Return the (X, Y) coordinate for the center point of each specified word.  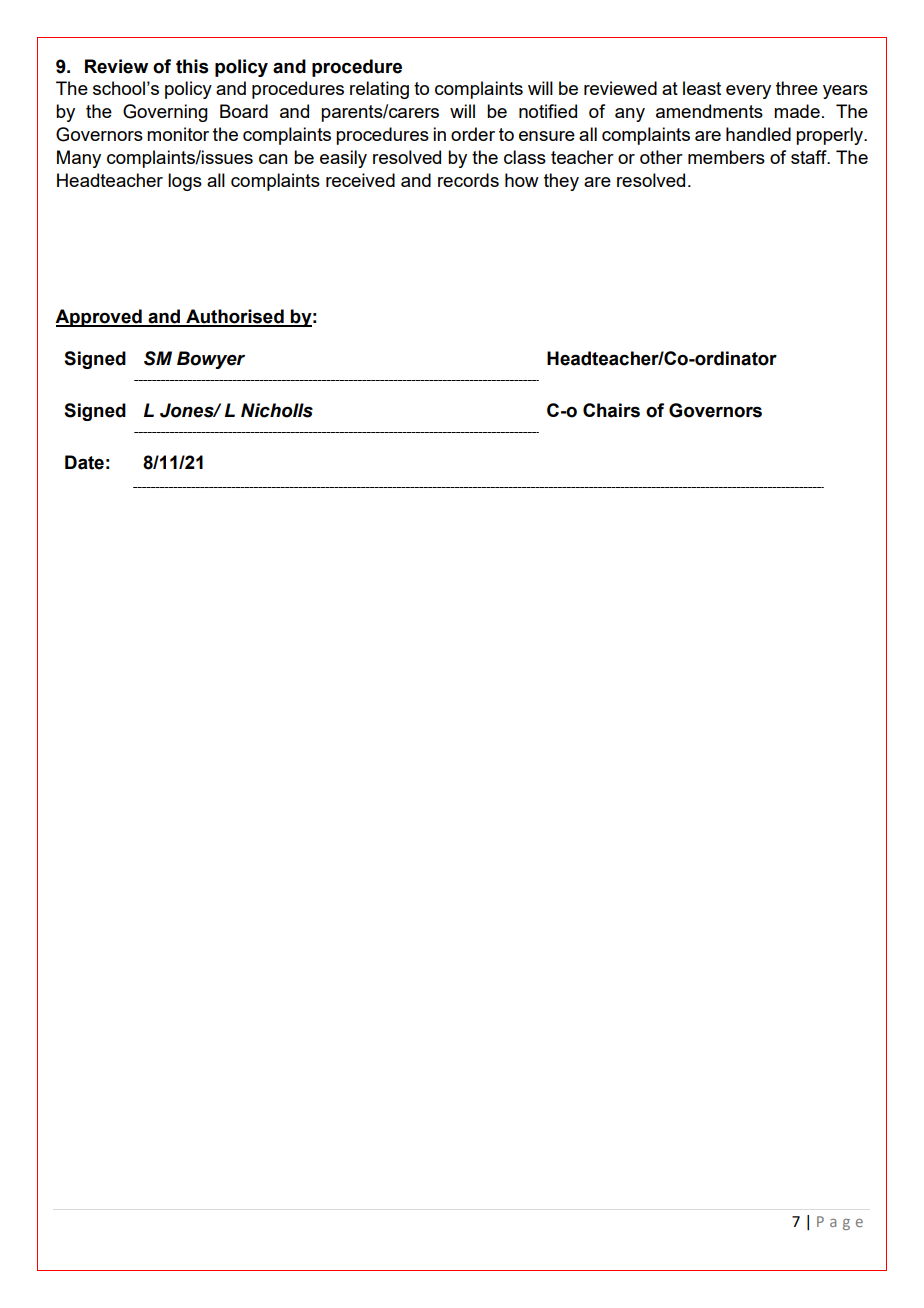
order (473, 134)
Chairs (611, 410)
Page (840, 1223)
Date (84, 462)
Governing (165, 113)
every (748, 92)
